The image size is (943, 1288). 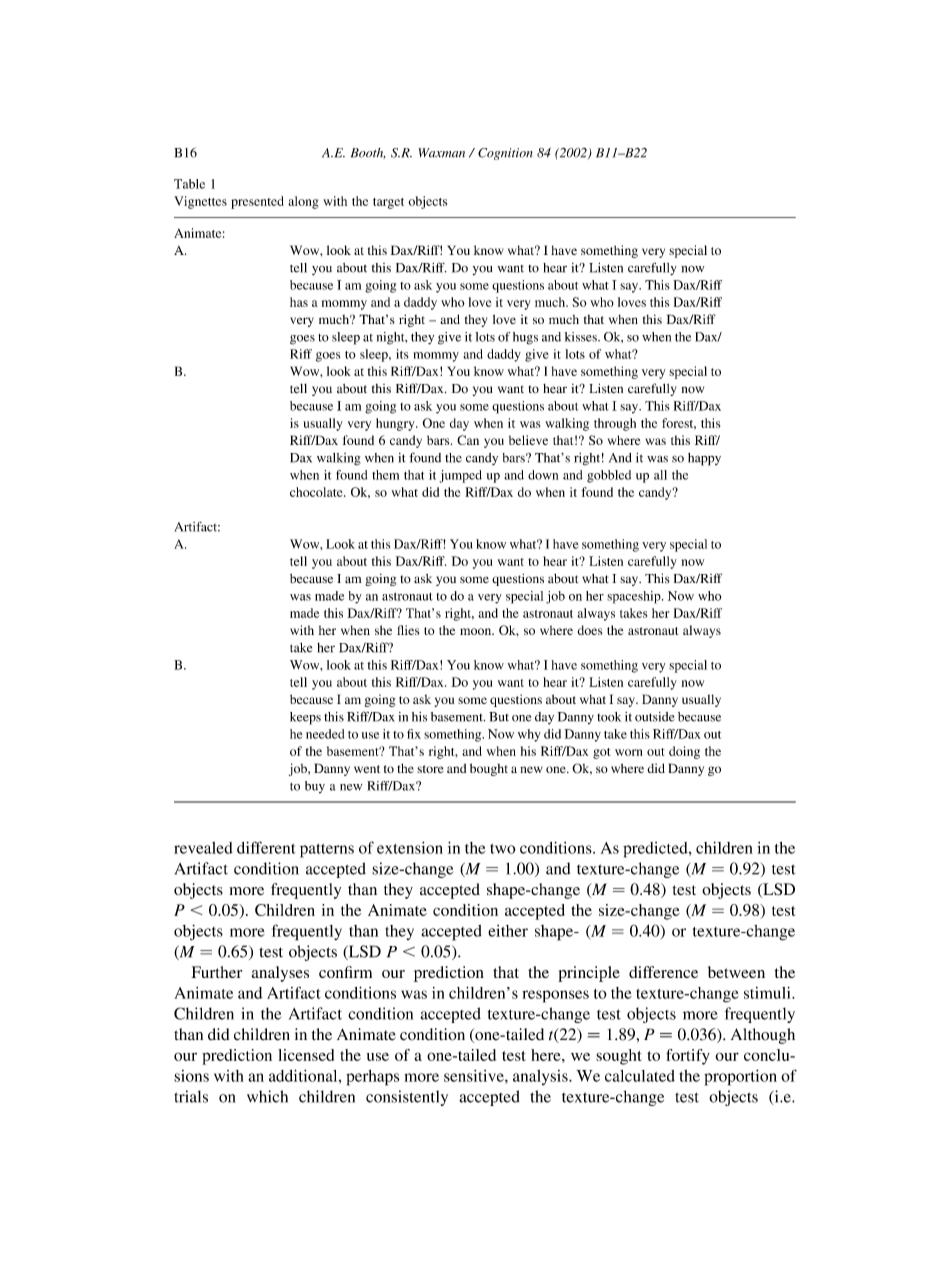 I want to click on kisses, so click(x=582, y=337).
